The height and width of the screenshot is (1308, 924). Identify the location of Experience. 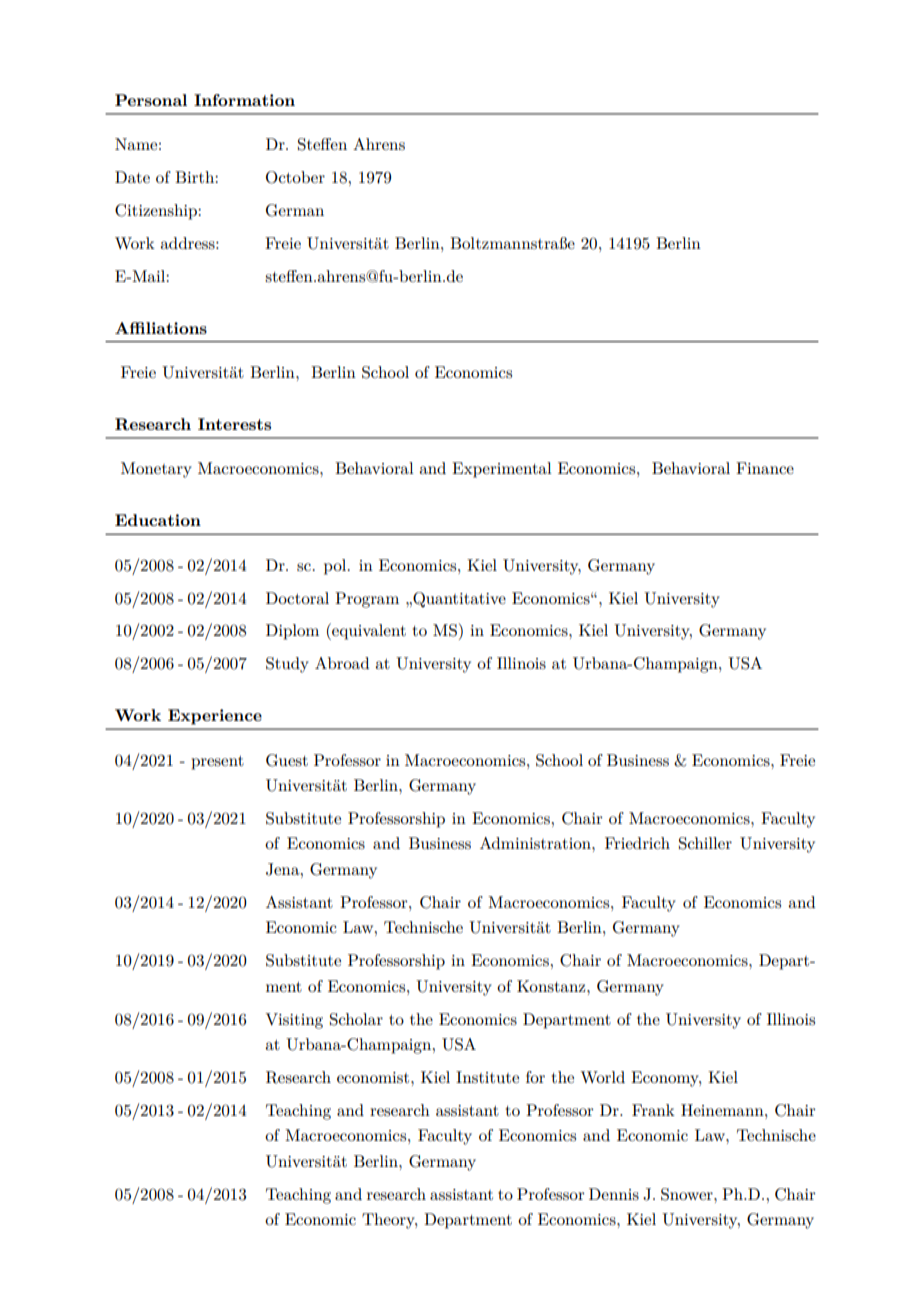
(215, 717).
